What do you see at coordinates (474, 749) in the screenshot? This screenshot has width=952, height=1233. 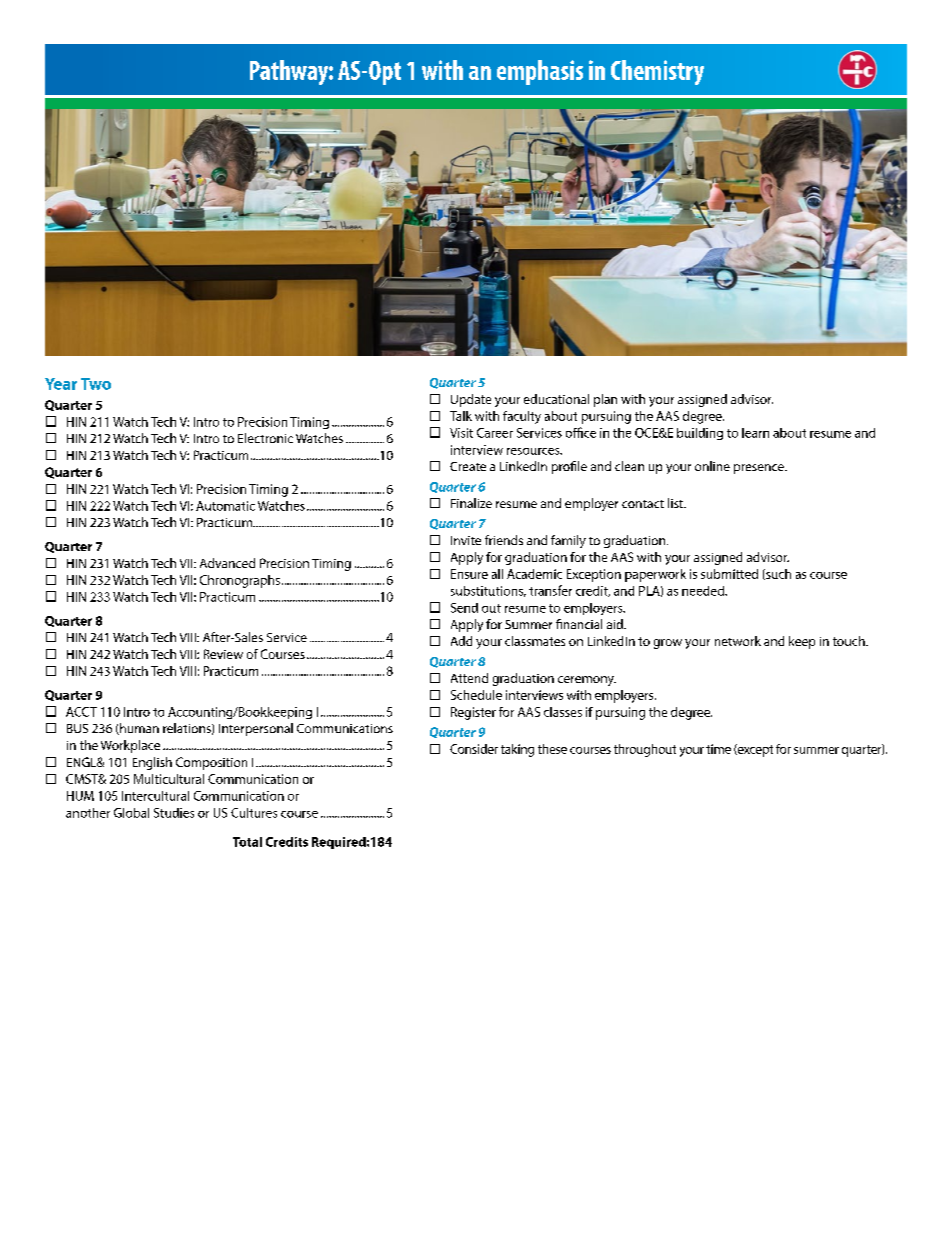 I see `Consider` at bounding box center [474, 749].
